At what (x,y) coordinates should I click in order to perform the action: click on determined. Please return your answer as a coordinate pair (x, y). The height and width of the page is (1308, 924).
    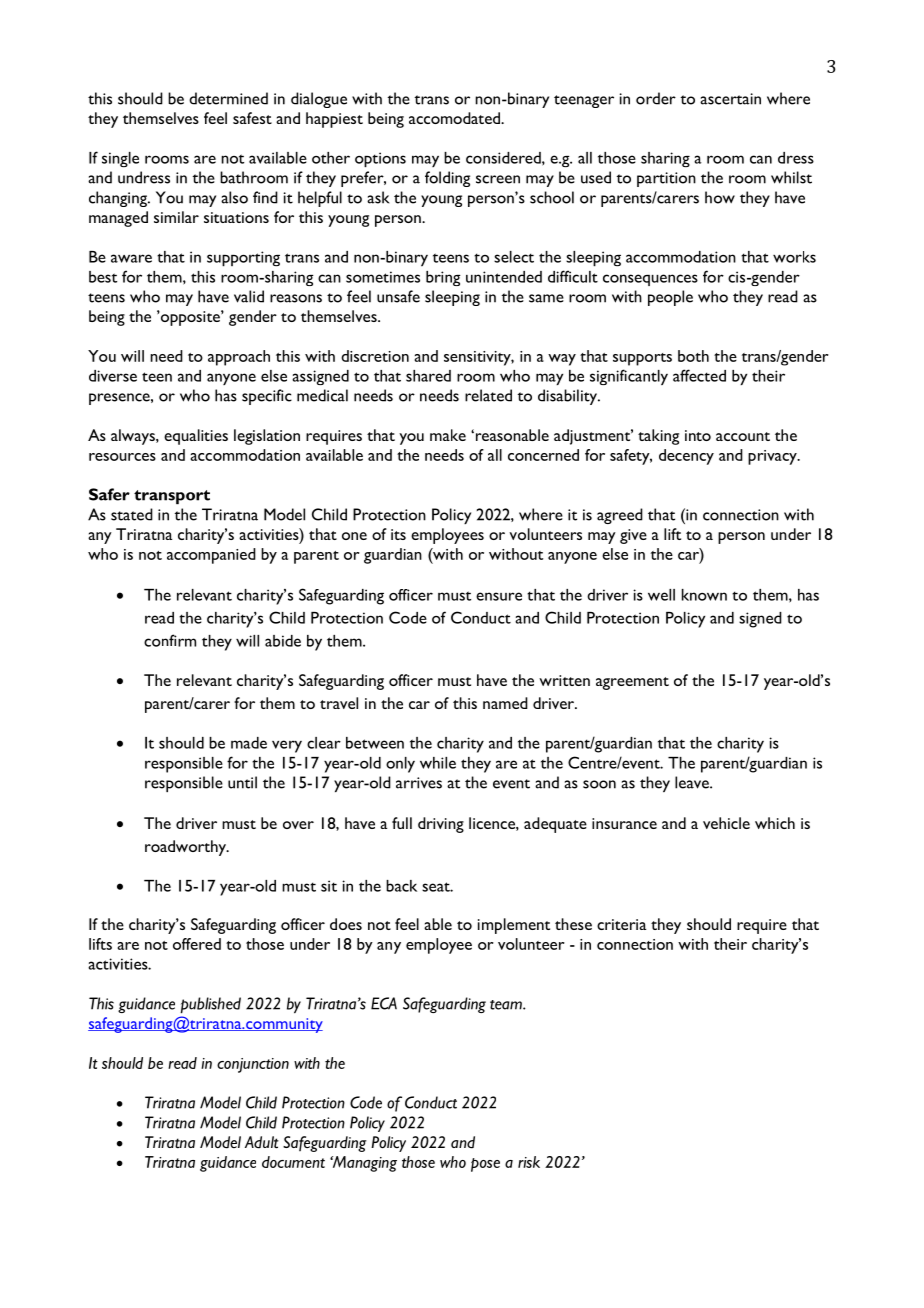
    Looking at the image, I should click on (228, 98).
